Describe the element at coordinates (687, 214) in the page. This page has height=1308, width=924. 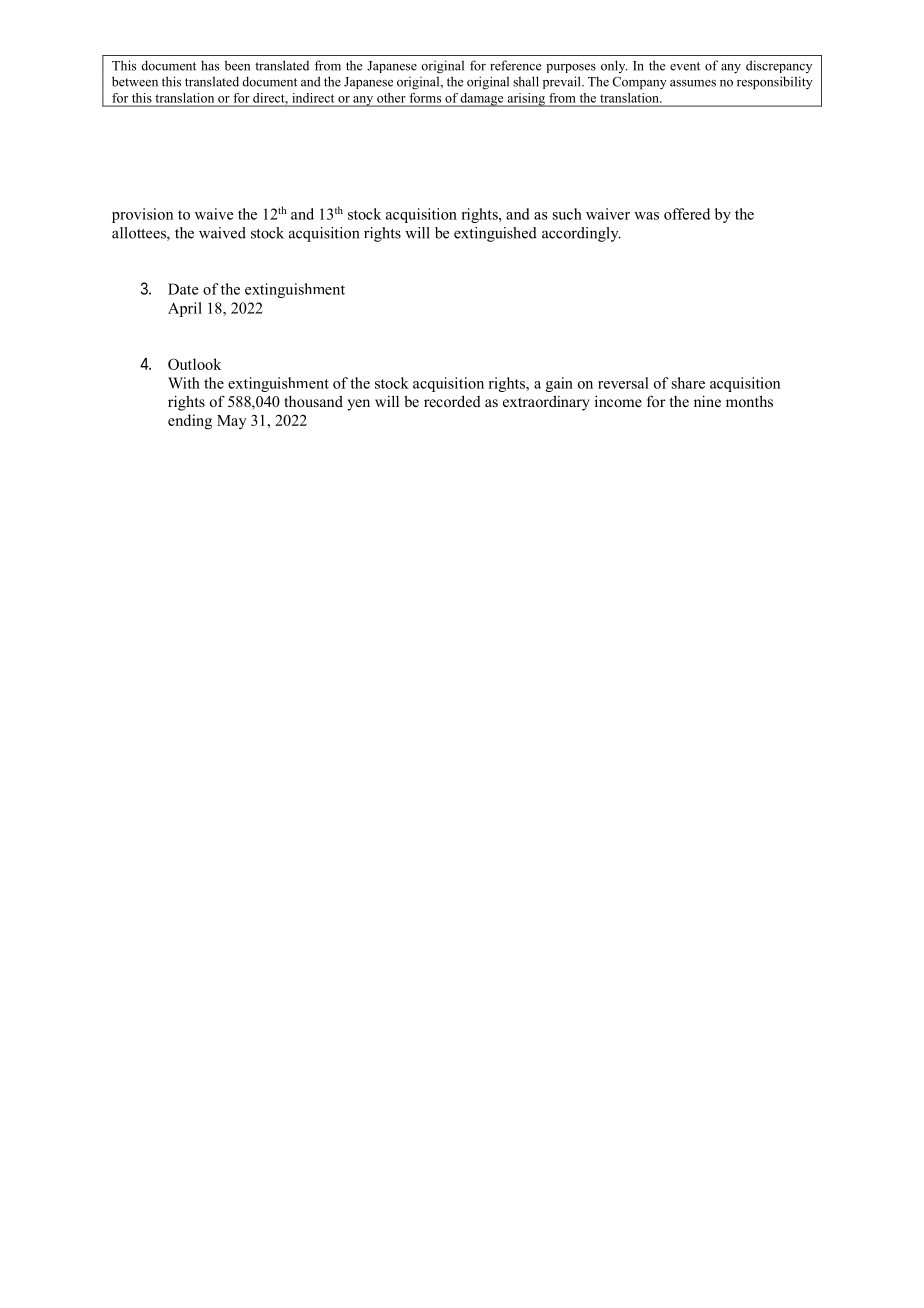
I see `offered` at that location.
